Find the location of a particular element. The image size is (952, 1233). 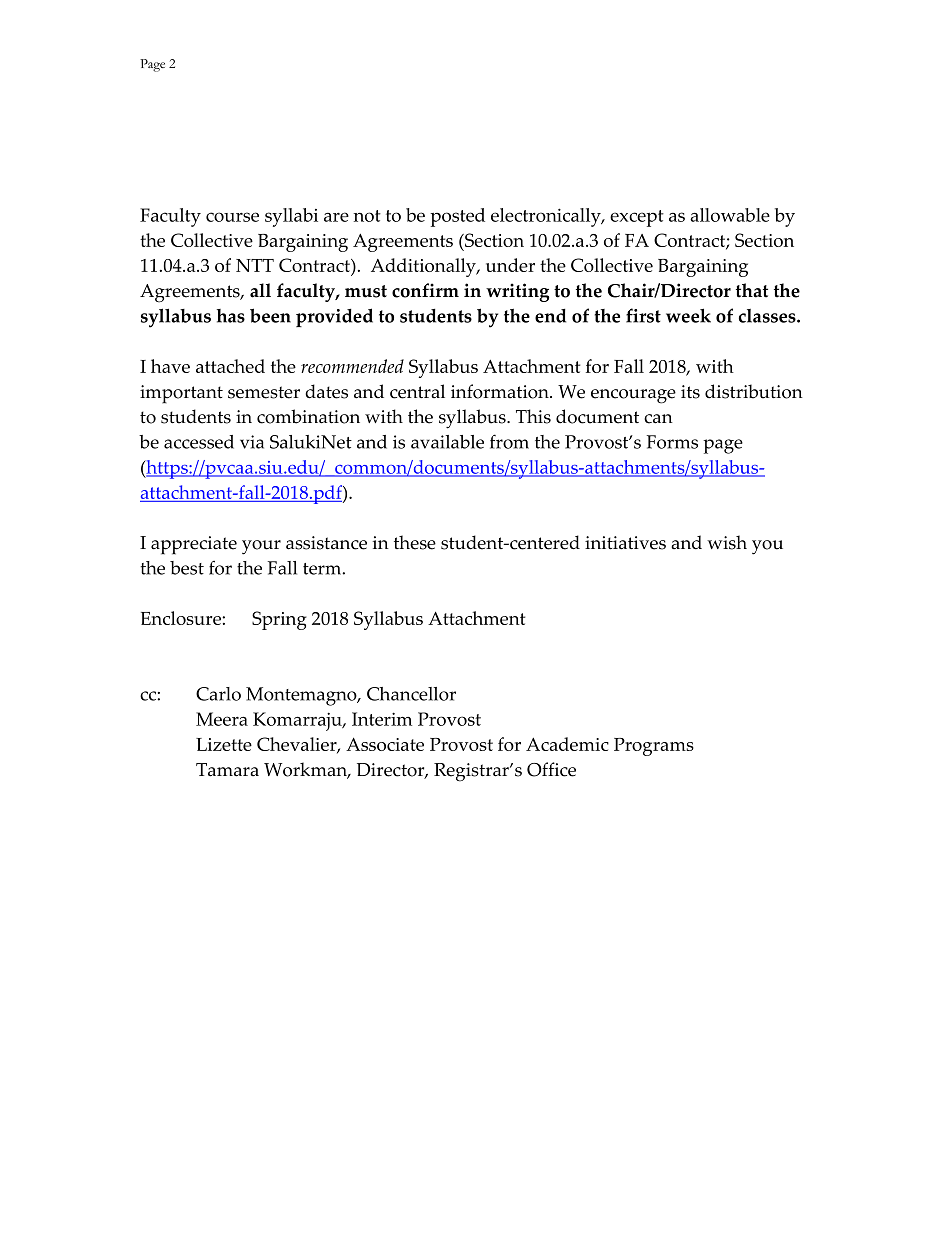

Forms is located at coordinates (672, 442).
